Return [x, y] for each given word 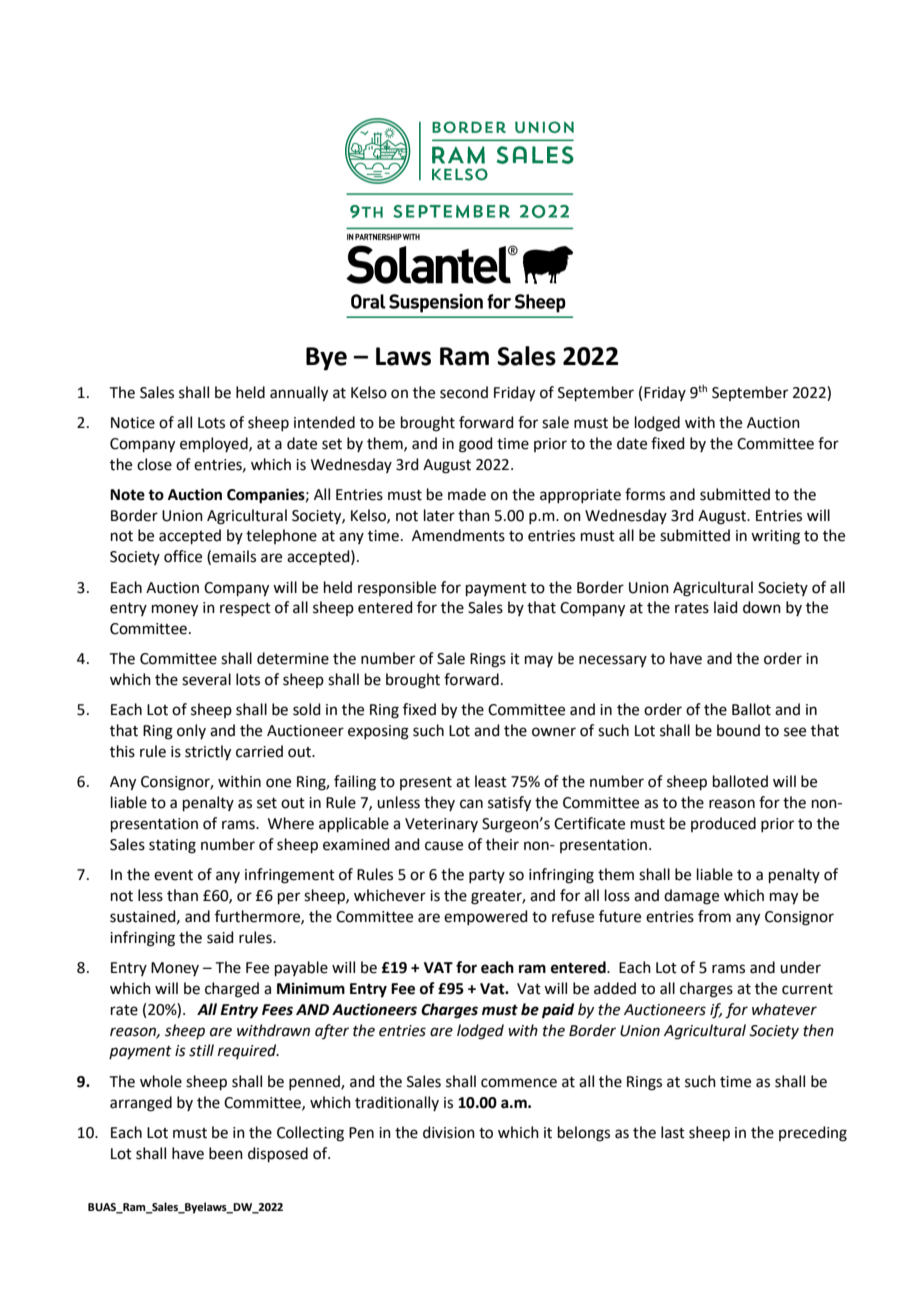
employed [215, 444]
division [449, 1132]
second [464, 392]
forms [645, 494]
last [673, 1132]
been [226, 1153]
